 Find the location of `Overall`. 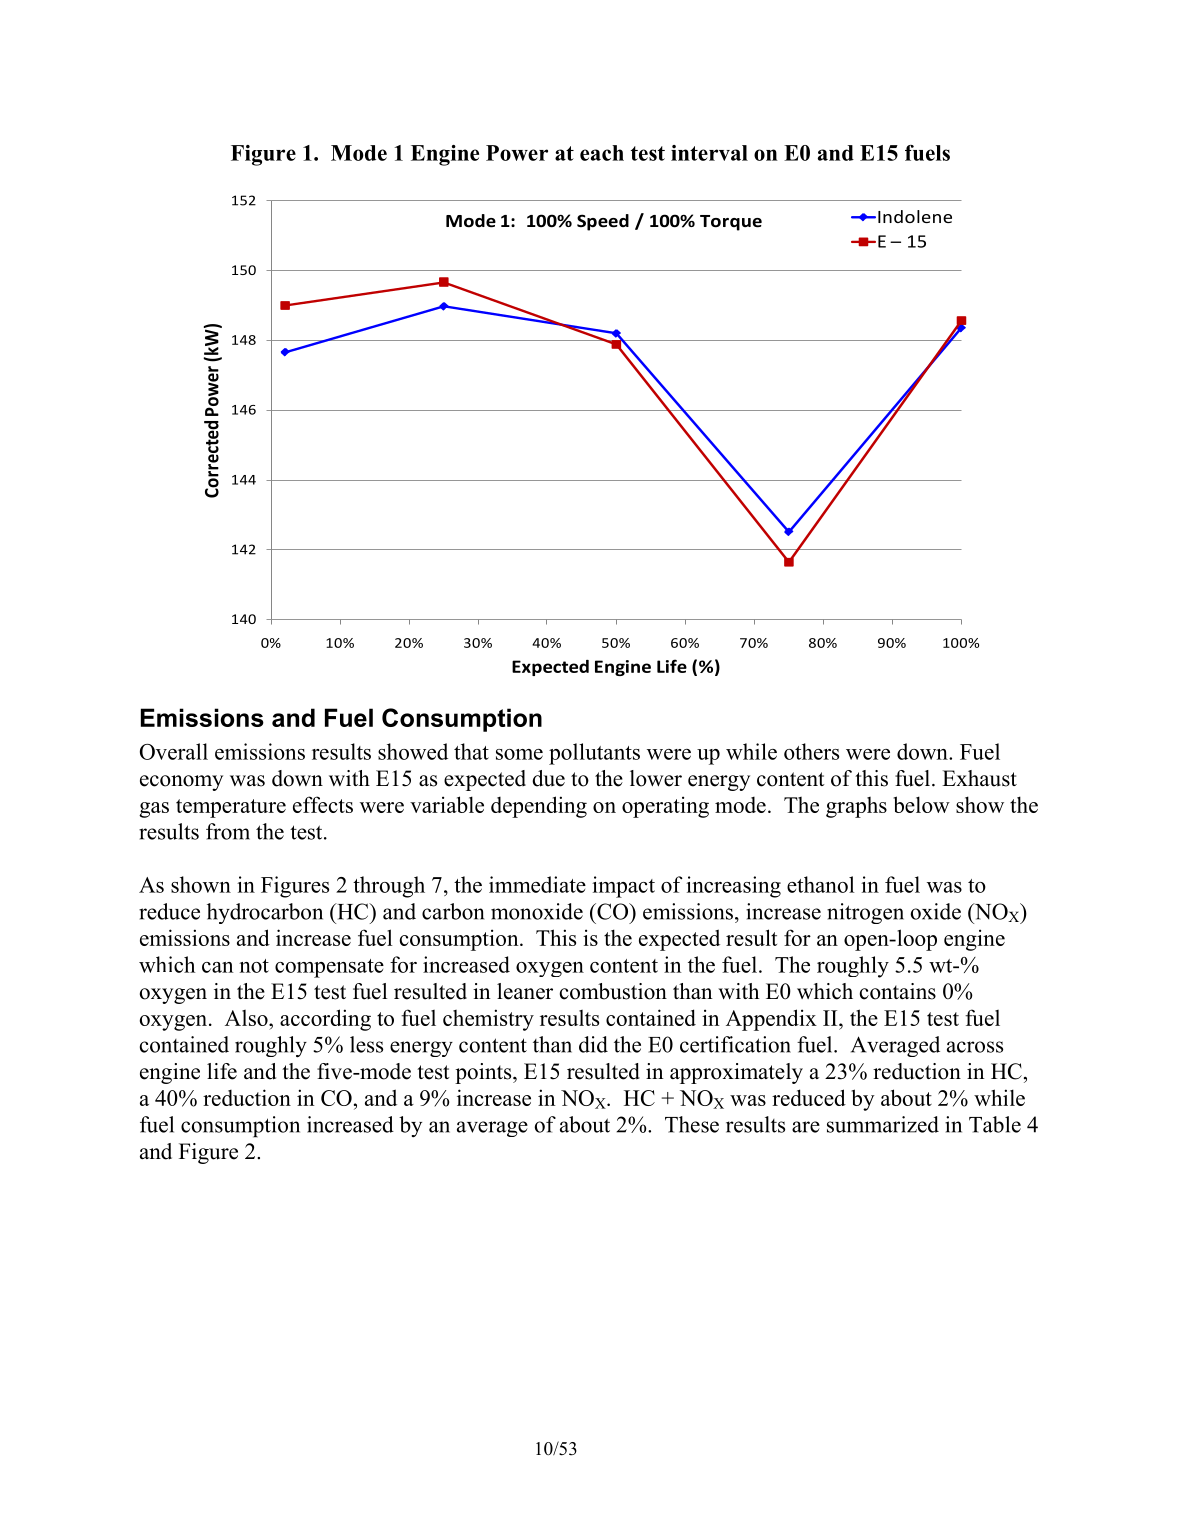

Overall is located at coordinates (174, 751).
